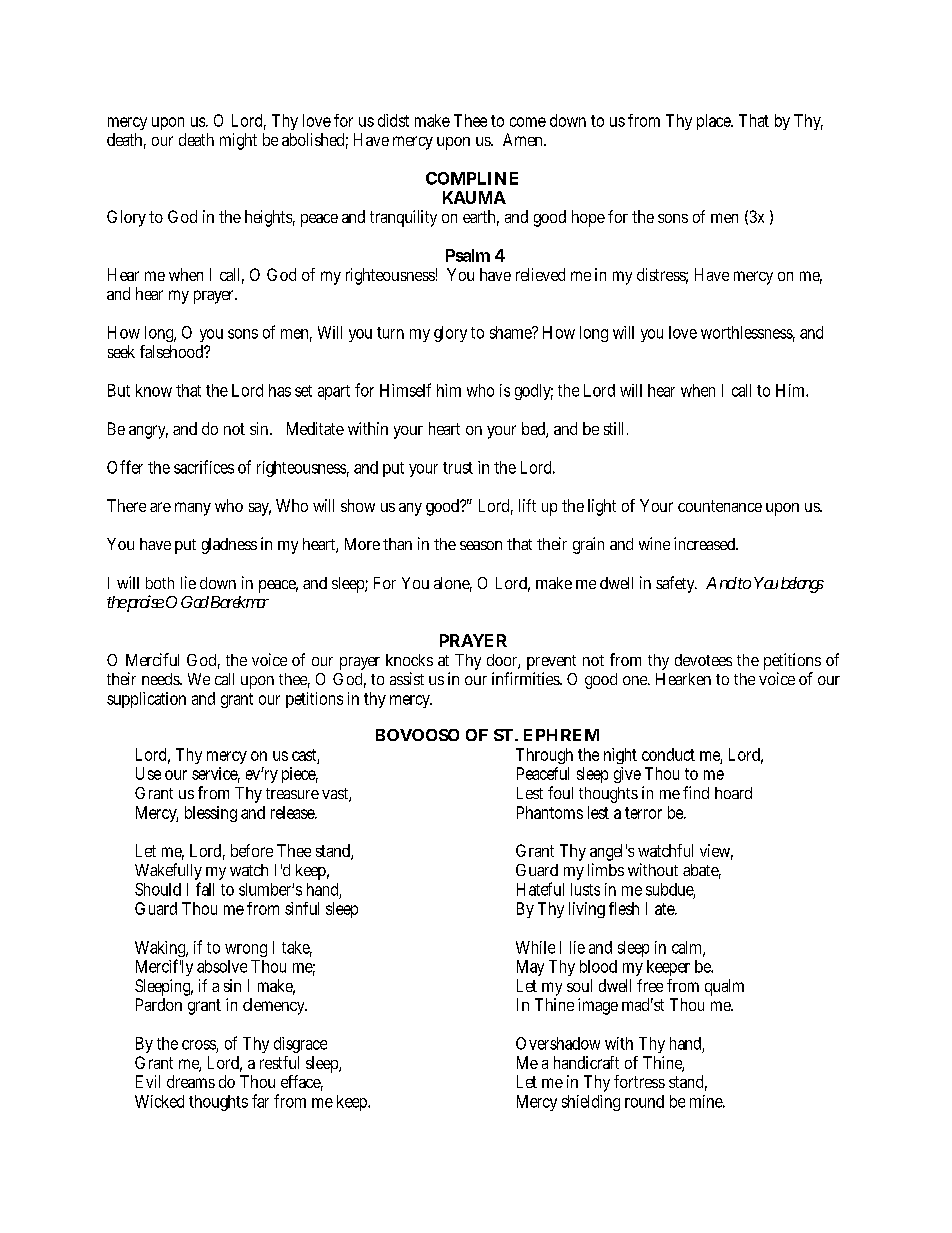  I want to click on place, so click(715, 122).
